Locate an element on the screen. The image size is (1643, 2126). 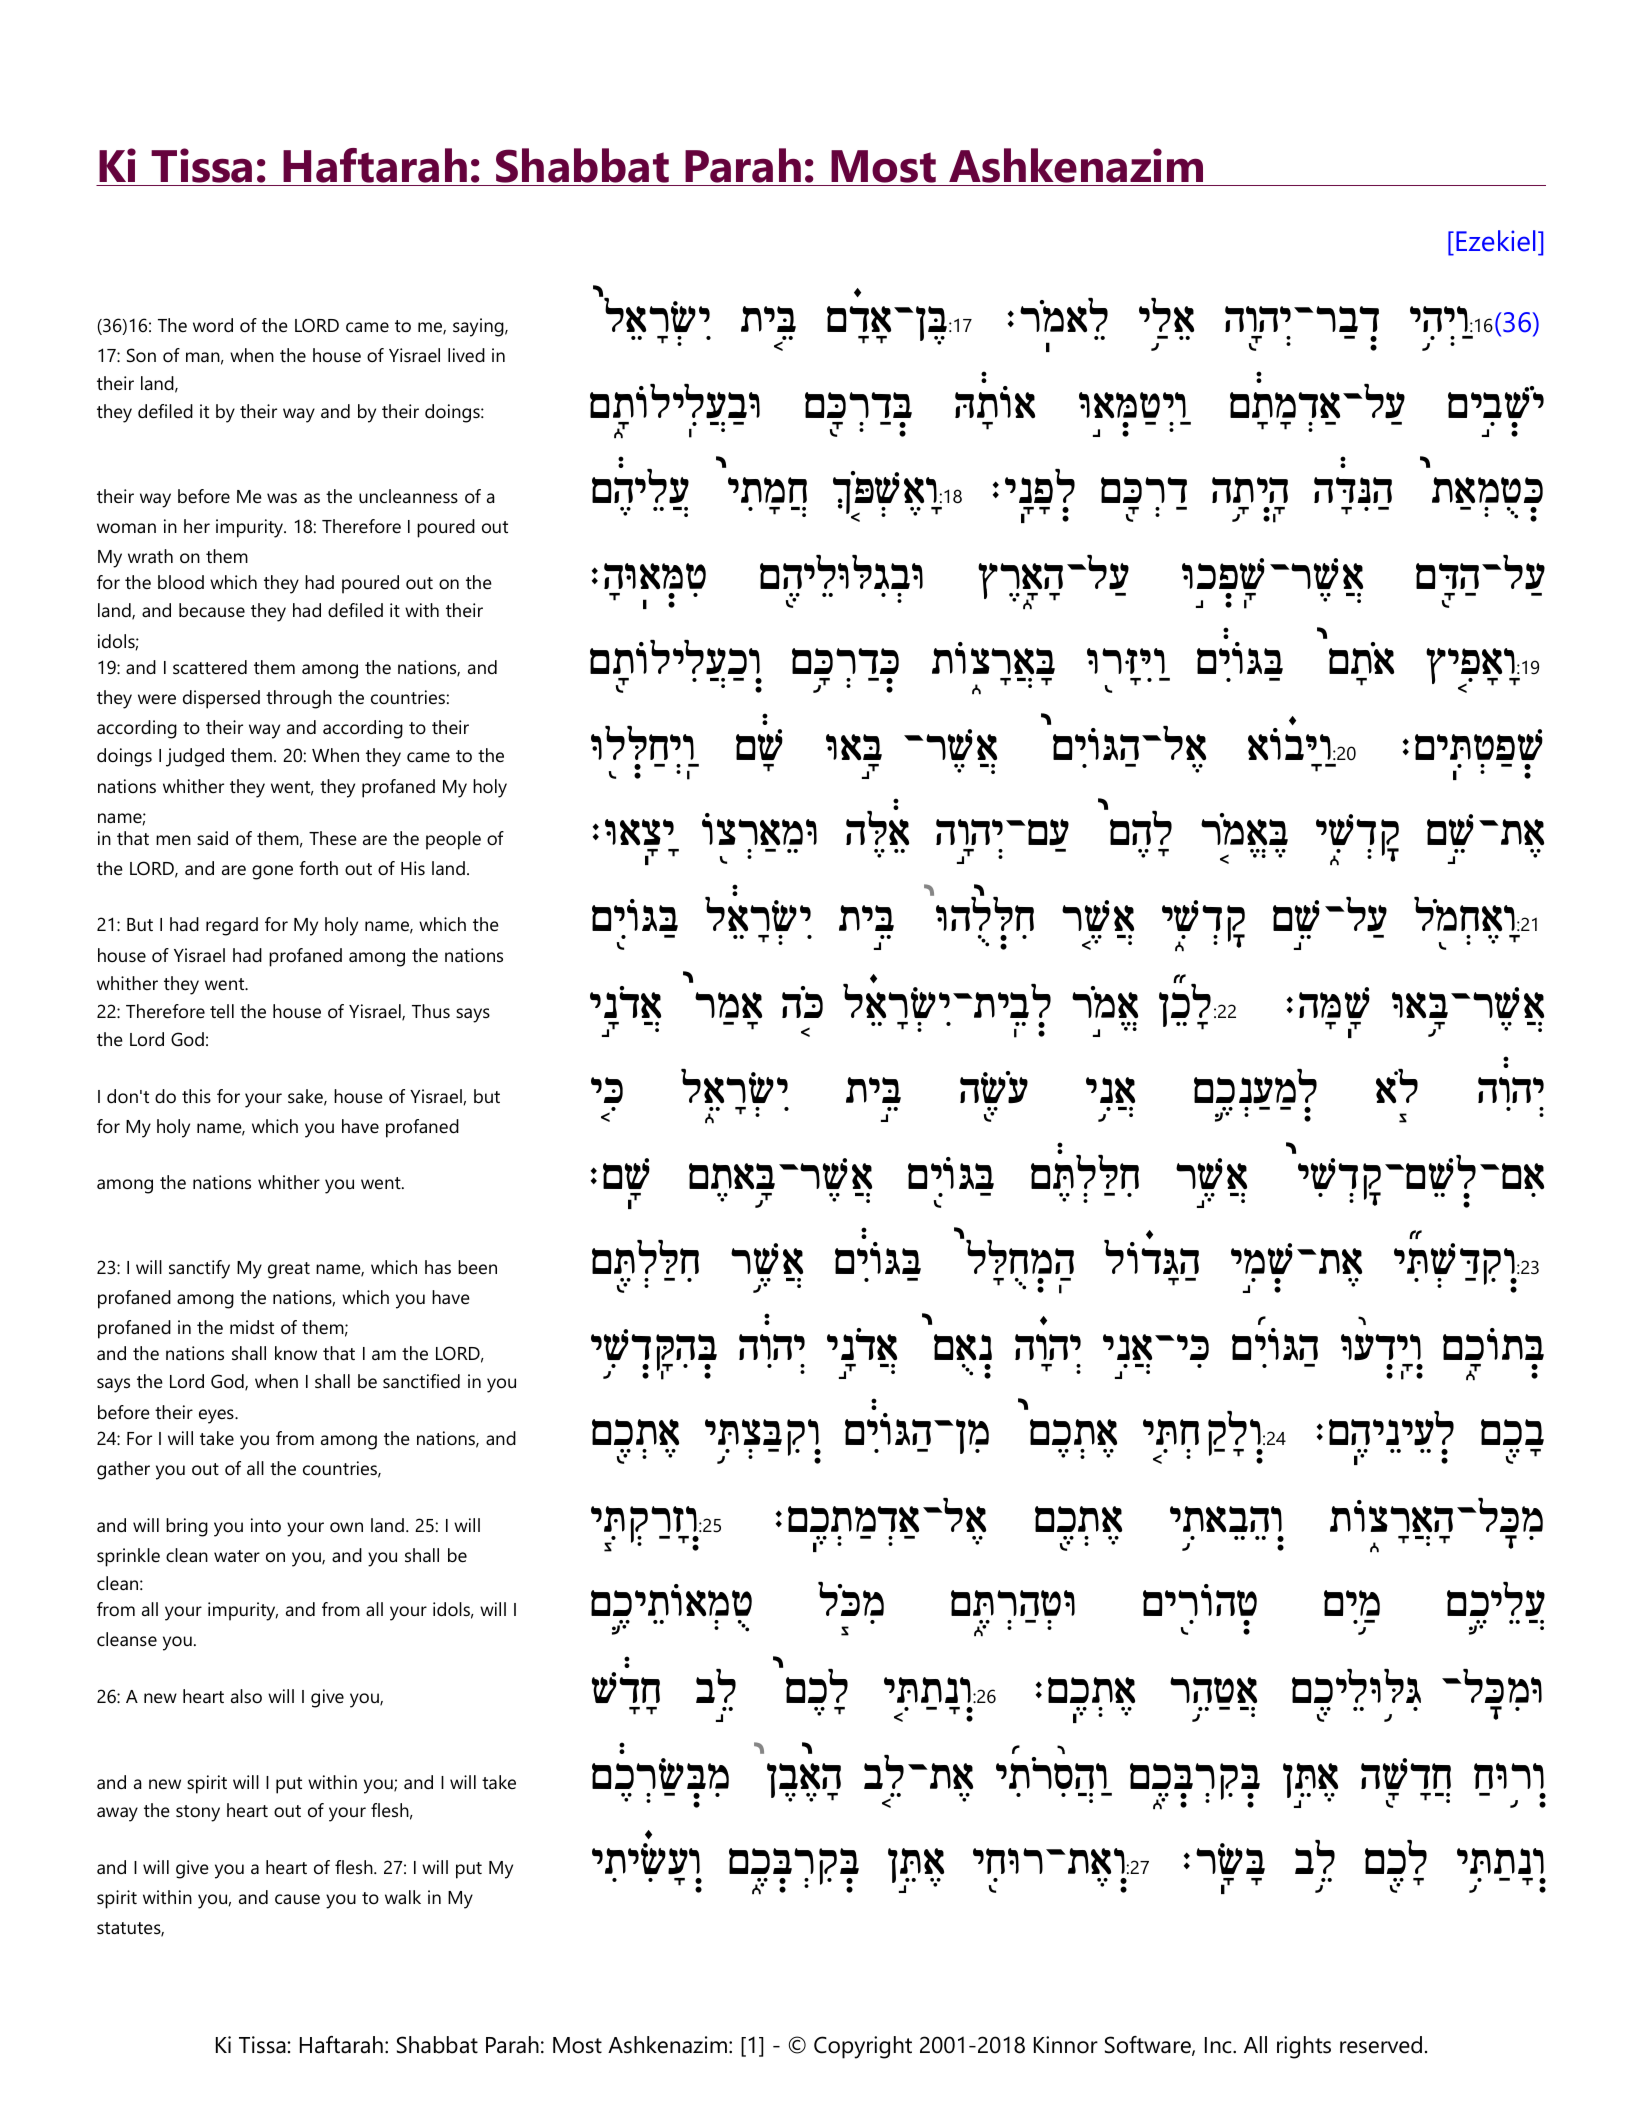
walk is located at coordinates (403, 1897).
